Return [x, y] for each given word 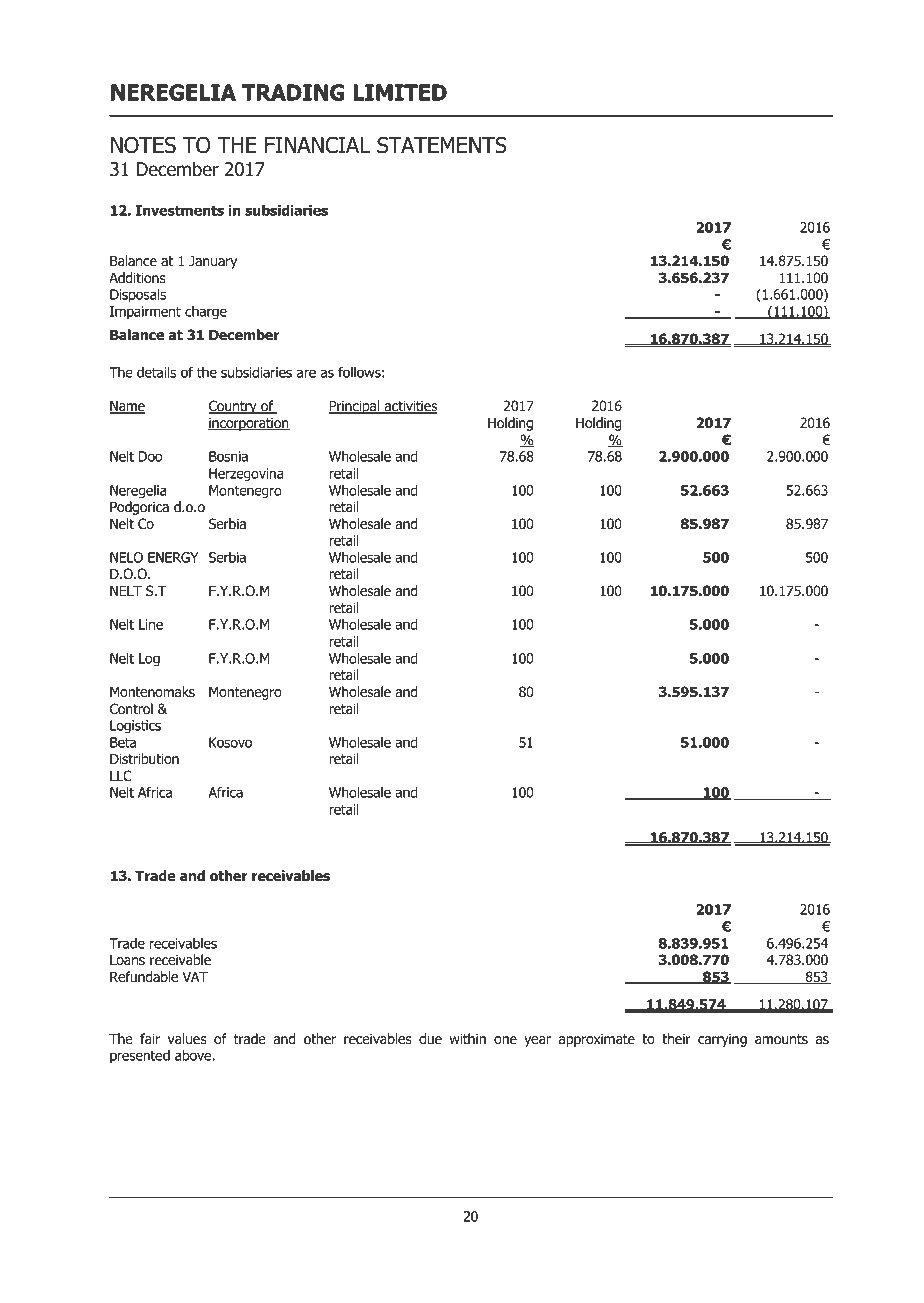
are [306, 373]
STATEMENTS [442, 145]
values [187, 1039]
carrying [722, 1040]
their [676, 1039]
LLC [121, 776]
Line [151, 624]
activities [410, 407]
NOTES [143, 145]
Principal [355, 407]
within [468, 1039]
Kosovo [230, 742]
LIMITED [400, 92]
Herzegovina [246, 475]
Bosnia [228, 456]
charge [206, 313]
